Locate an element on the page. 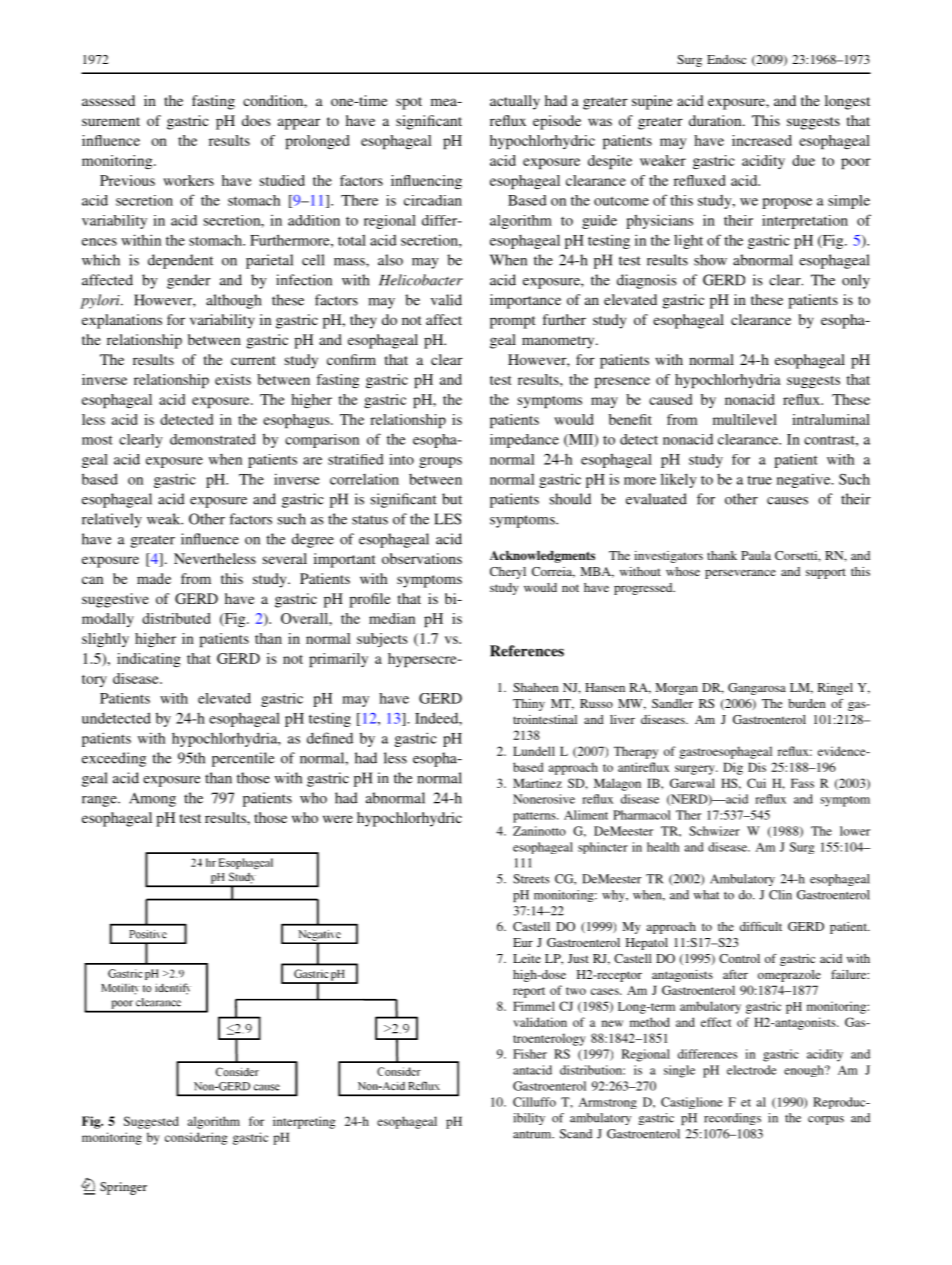 Image resolution: width=952 pixels, height=1265 pixels. Martinez is located at coordinates (537, 783).
